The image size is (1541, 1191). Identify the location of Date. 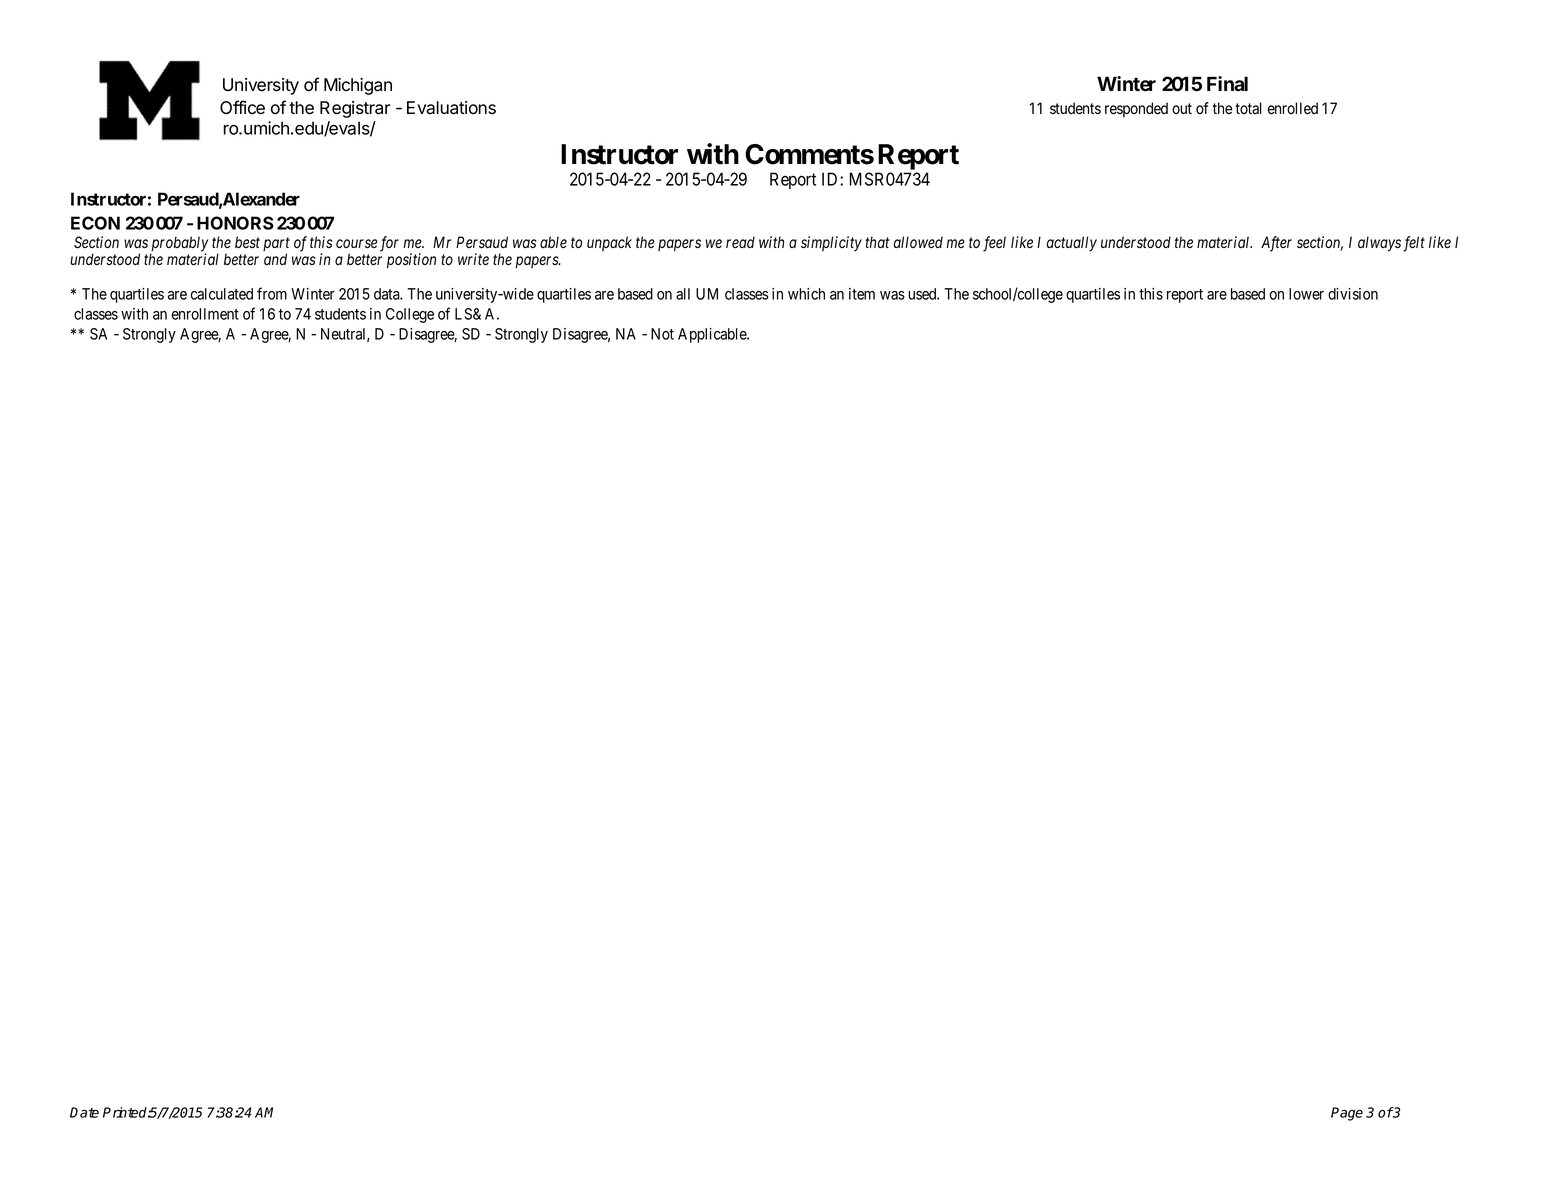
(84, 1112).
